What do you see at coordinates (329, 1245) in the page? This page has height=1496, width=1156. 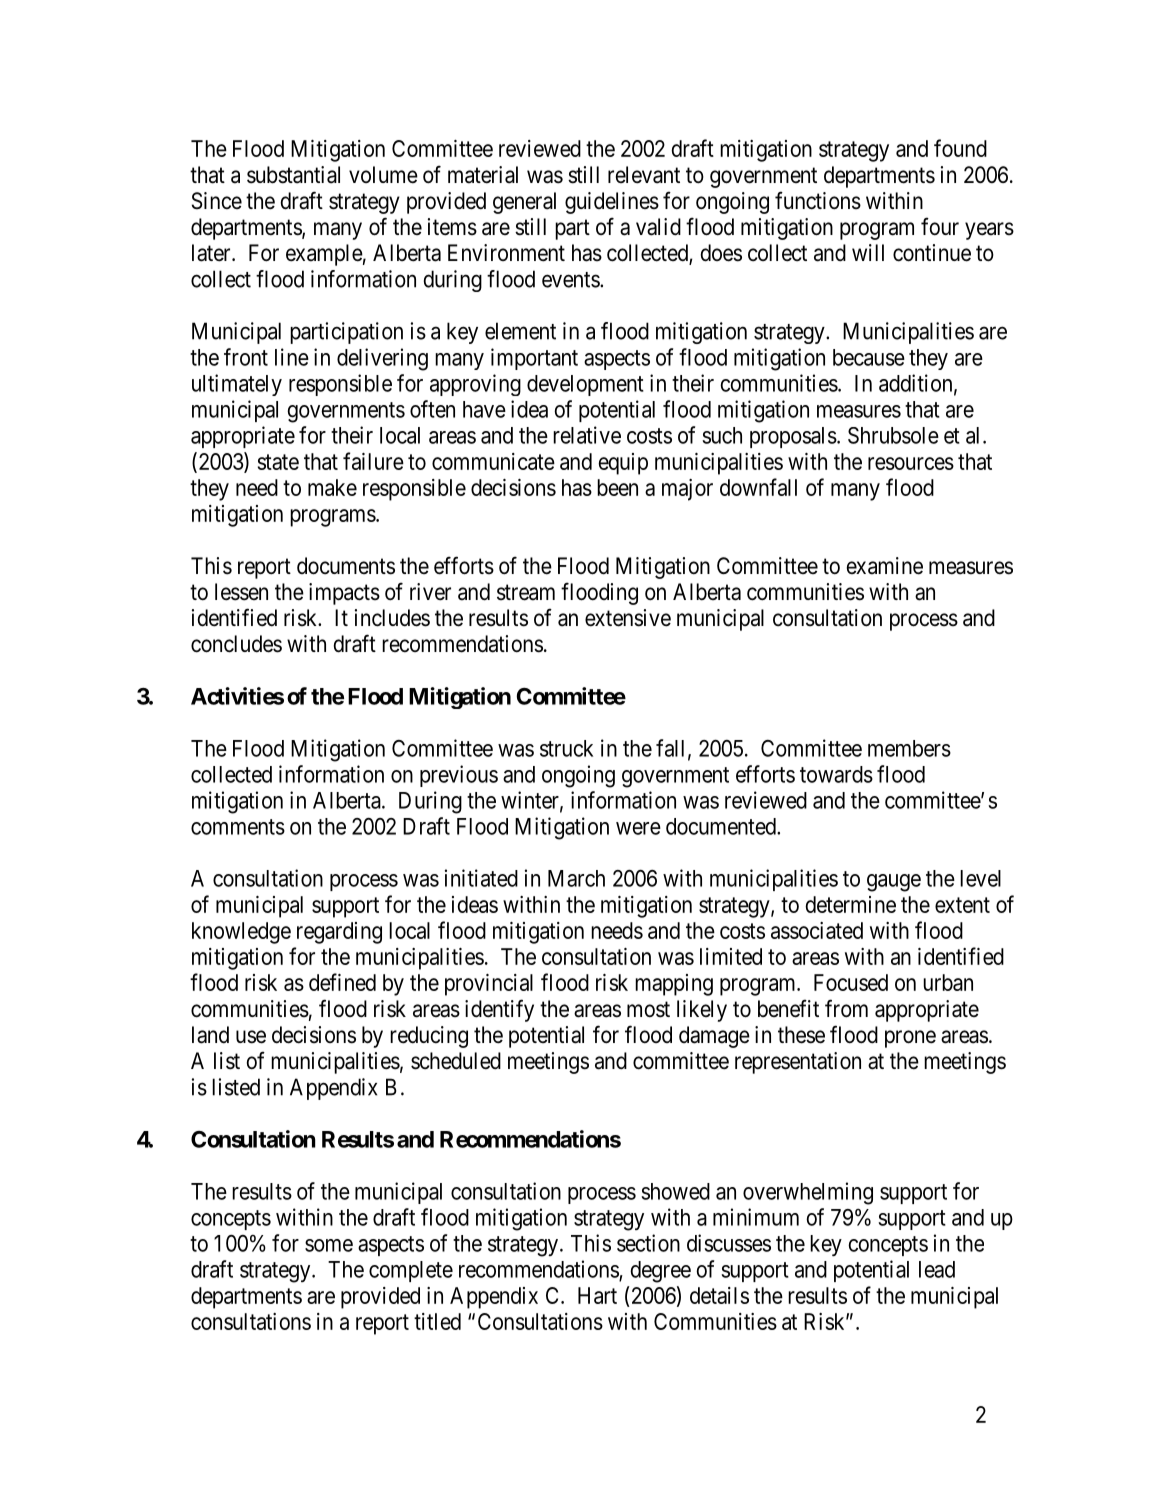 I see `some` at bounding box center [329, 1245].
